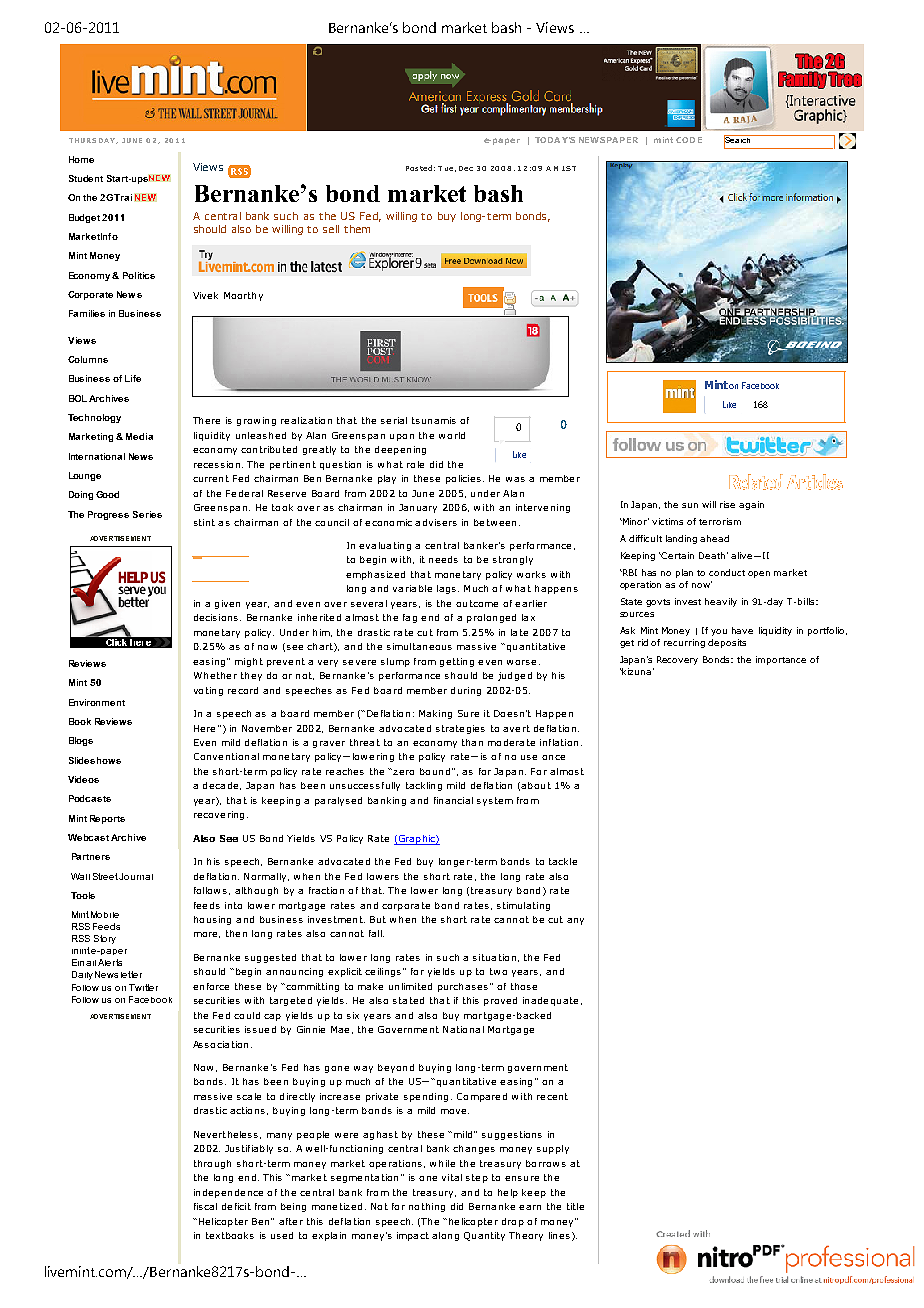 Image resolution: width=924 pixels, height=1308 pixels. What do you see at coordinates (738, 140) in the page?
I see `Search` at bounding box center [738, 140].
